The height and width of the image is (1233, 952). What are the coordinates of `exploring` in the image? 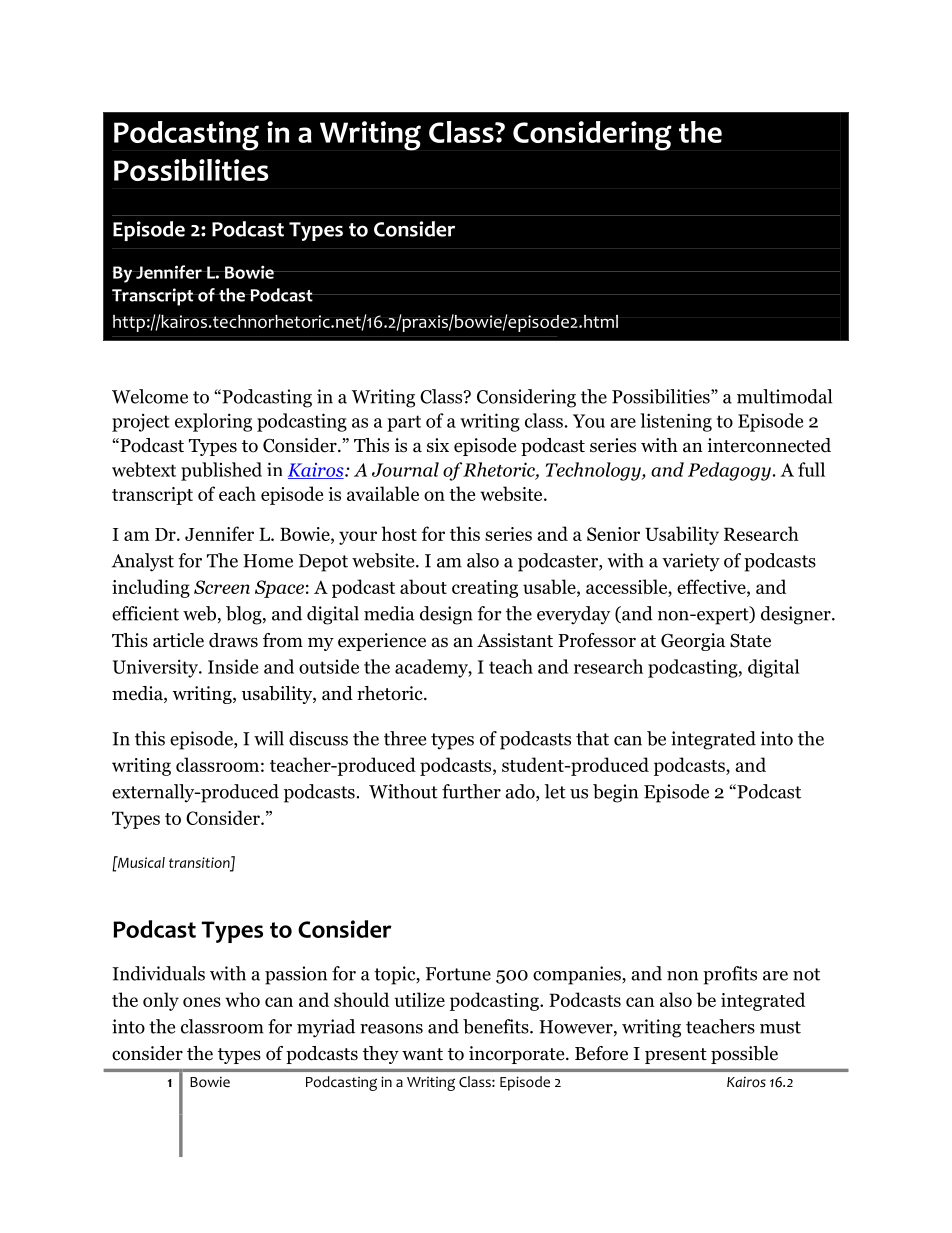 It's located at (213, 422).
